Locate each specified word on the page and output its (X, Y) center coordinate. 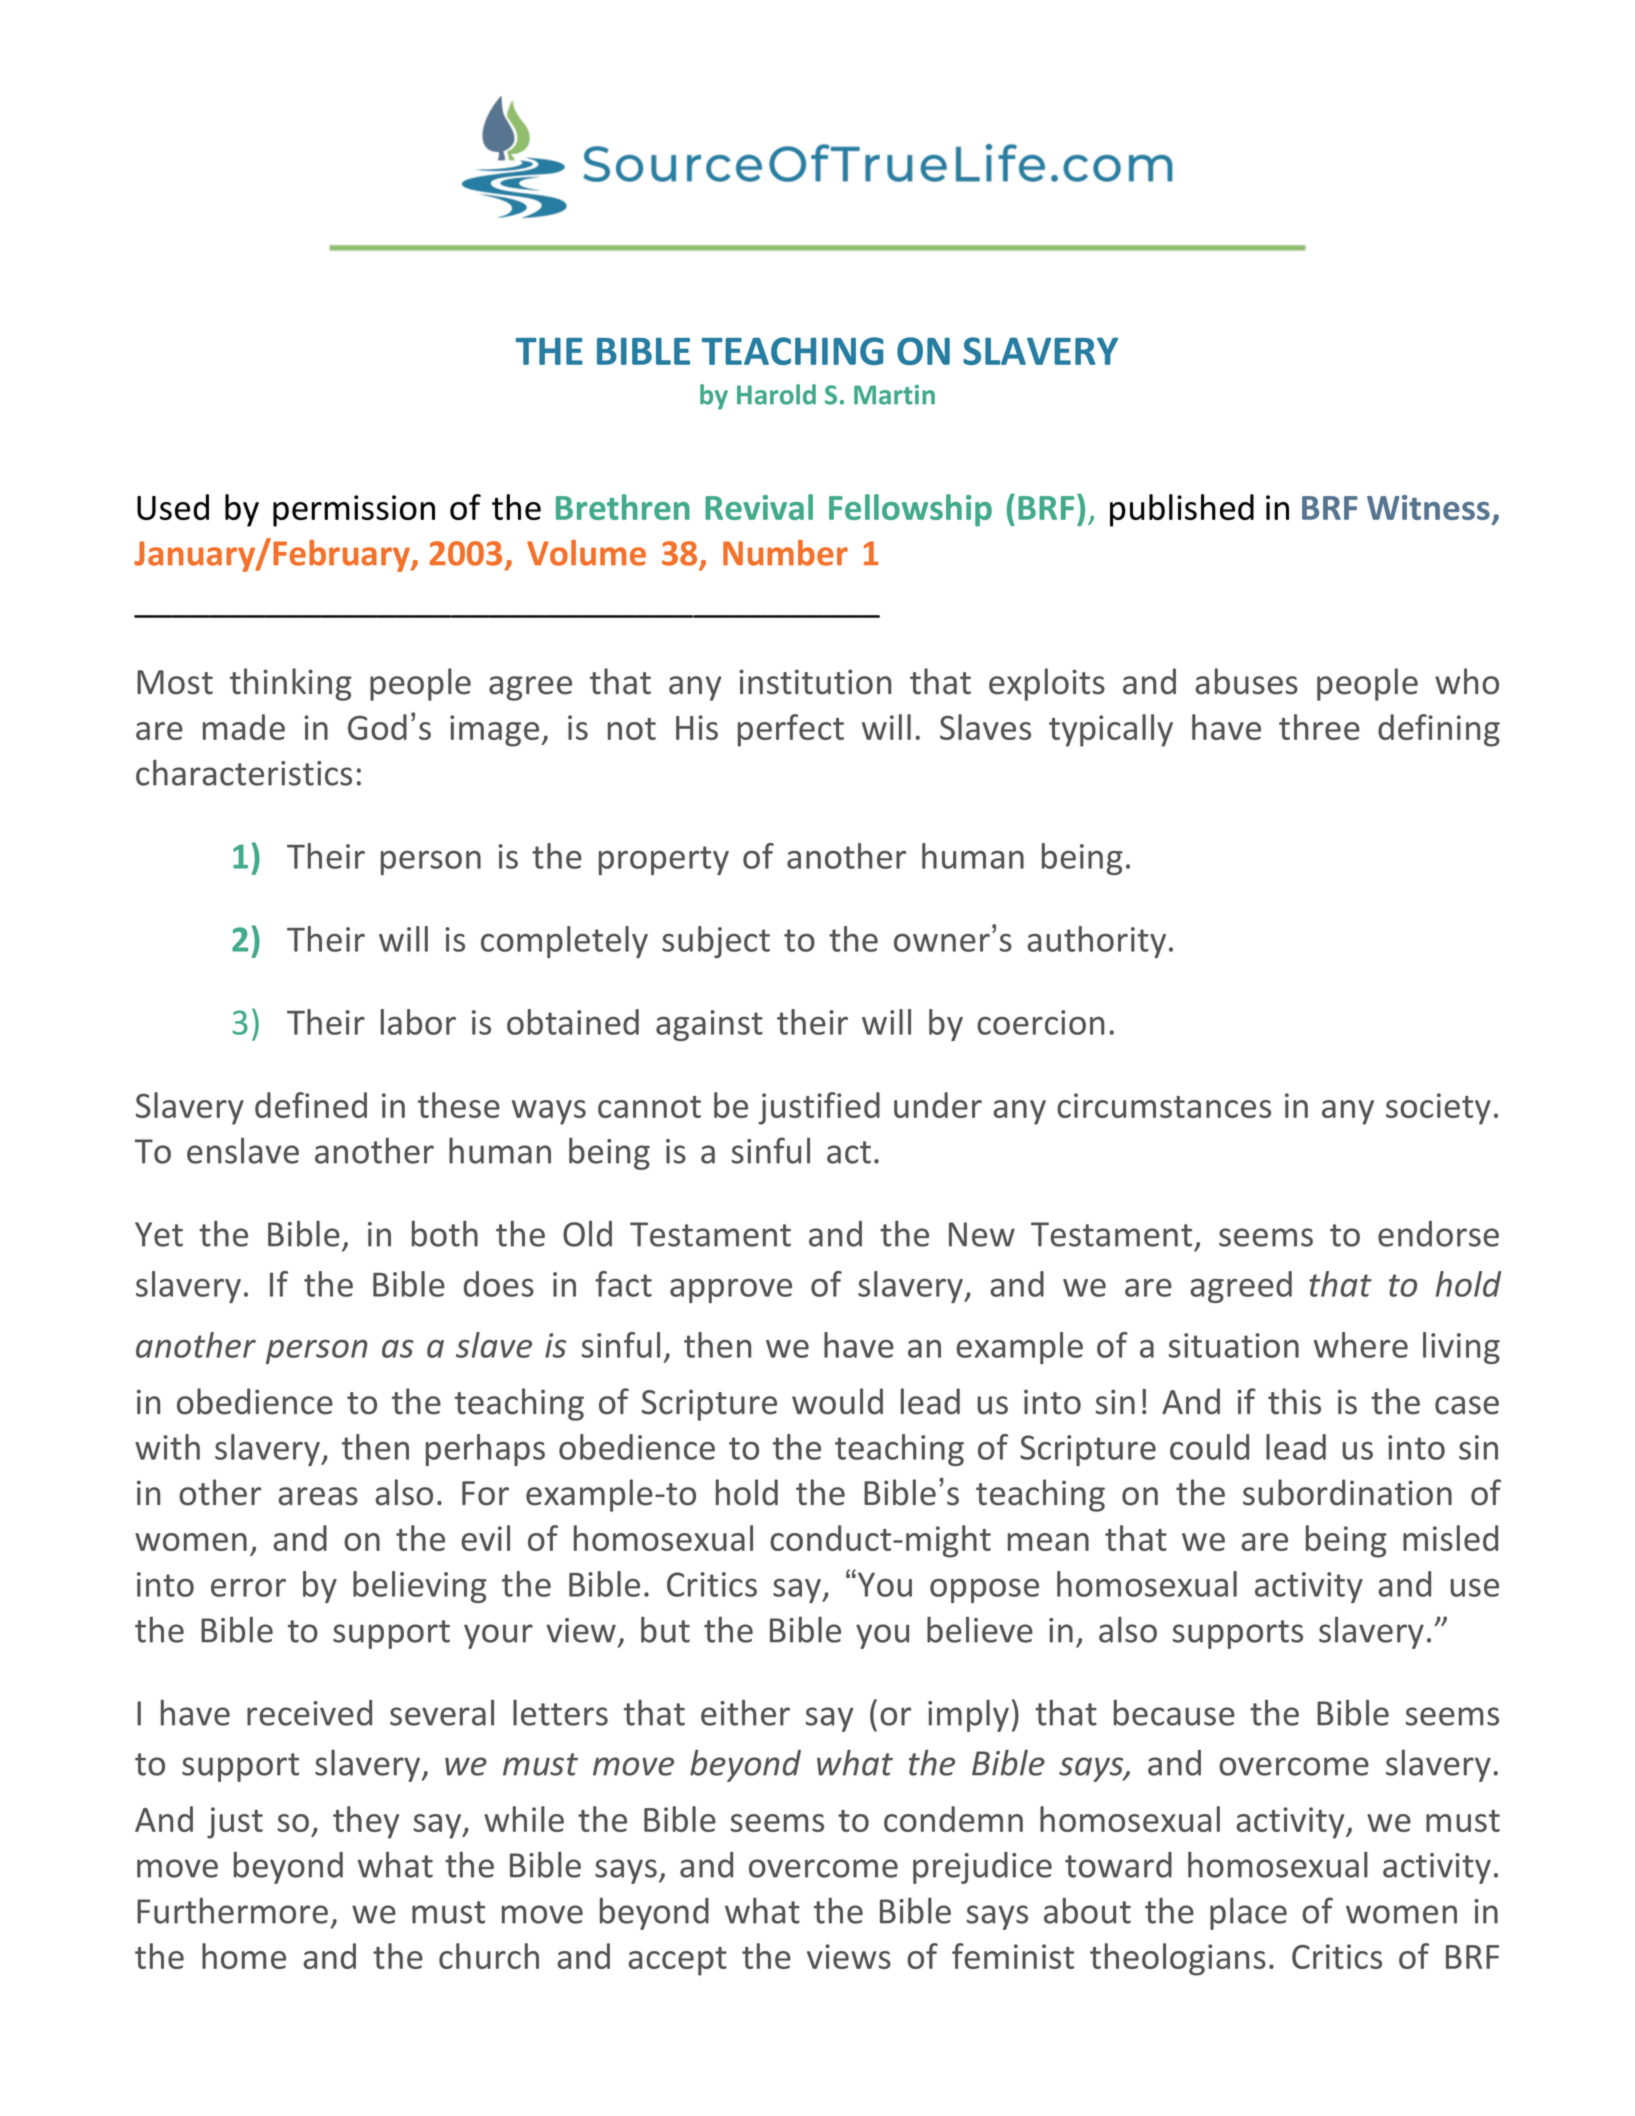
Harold (776, 394)
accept (677, 1961)
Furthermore (232, 1911)
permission (354, 511)
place (1248, 1914)
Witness (1428, 507)
